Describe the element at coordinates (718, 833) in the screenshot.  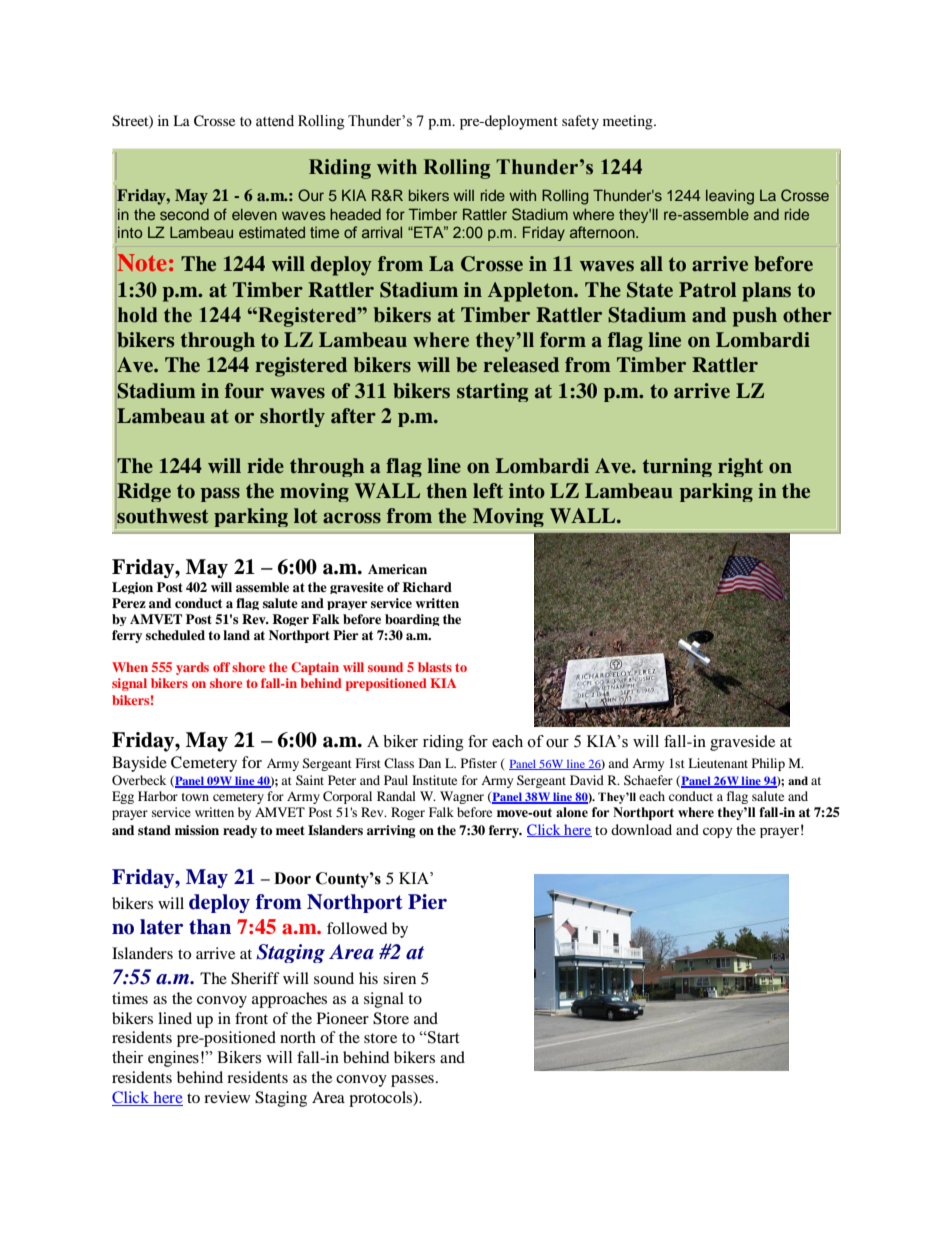
I see `copy` at that location.
